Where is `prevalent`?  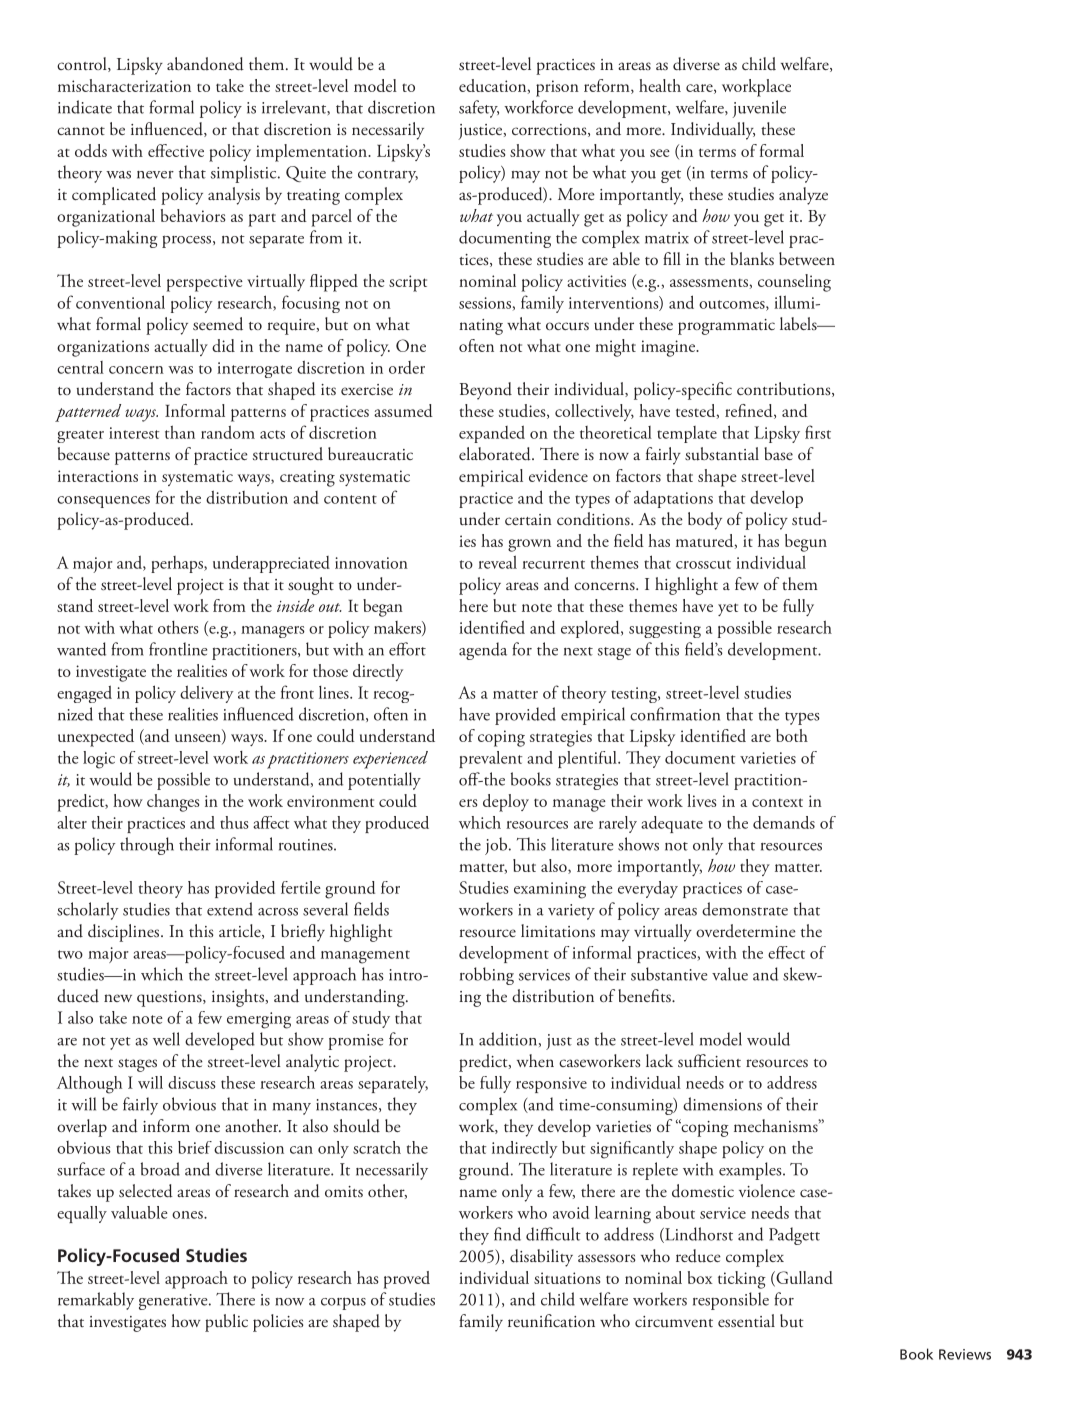 prevalent is located at coordinates (491, 759).
